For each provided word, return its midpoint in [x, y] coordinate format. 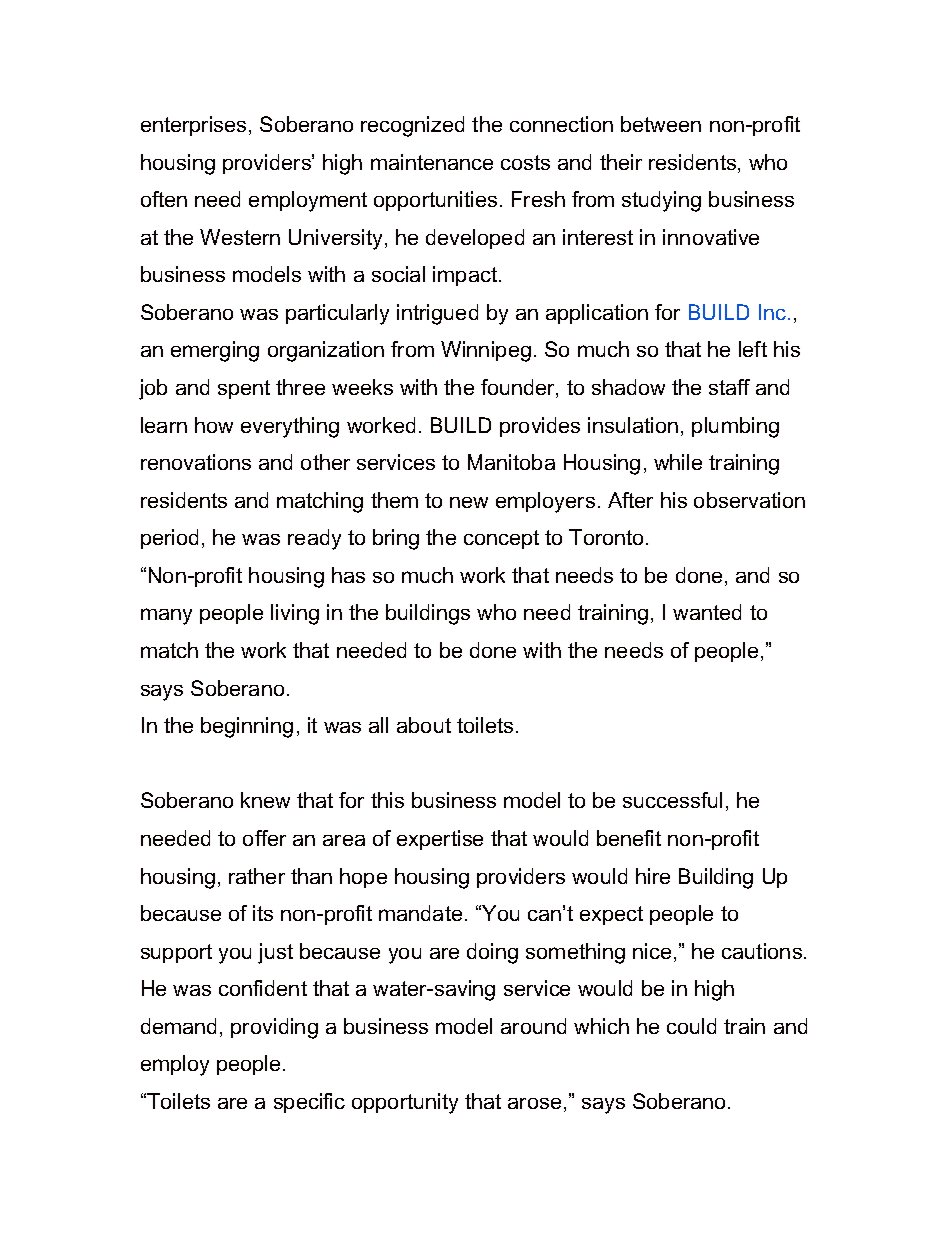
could [691, 1026]
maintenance [432, 162]
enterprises [193, 126]
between [661, 124]
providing [274, 1028]
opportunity [405, 1103]
